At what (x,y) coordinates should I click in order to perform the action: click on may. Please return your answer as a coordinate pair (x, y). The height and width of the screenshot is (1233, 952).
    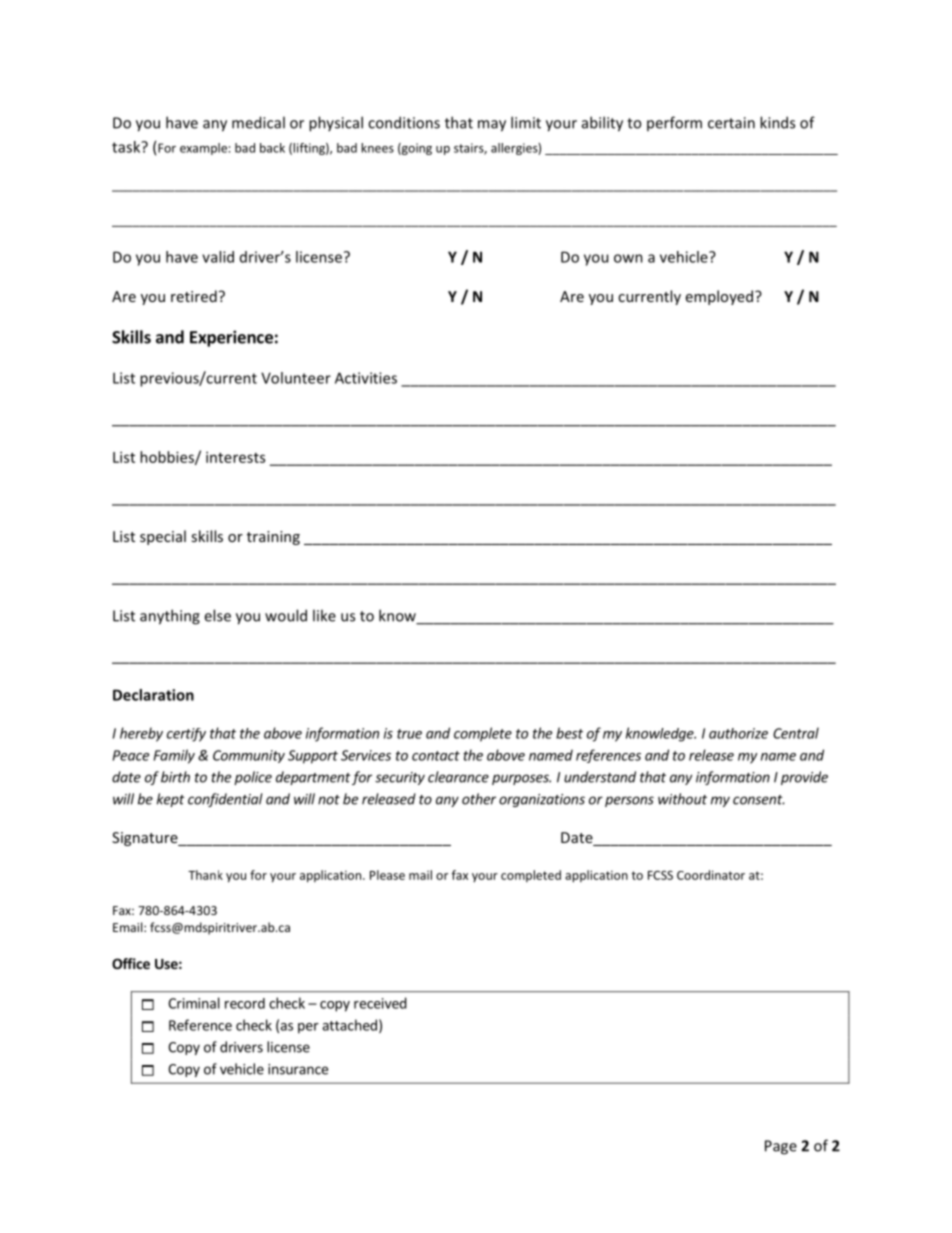
    Looking at the image, I should click on (492, 126).
